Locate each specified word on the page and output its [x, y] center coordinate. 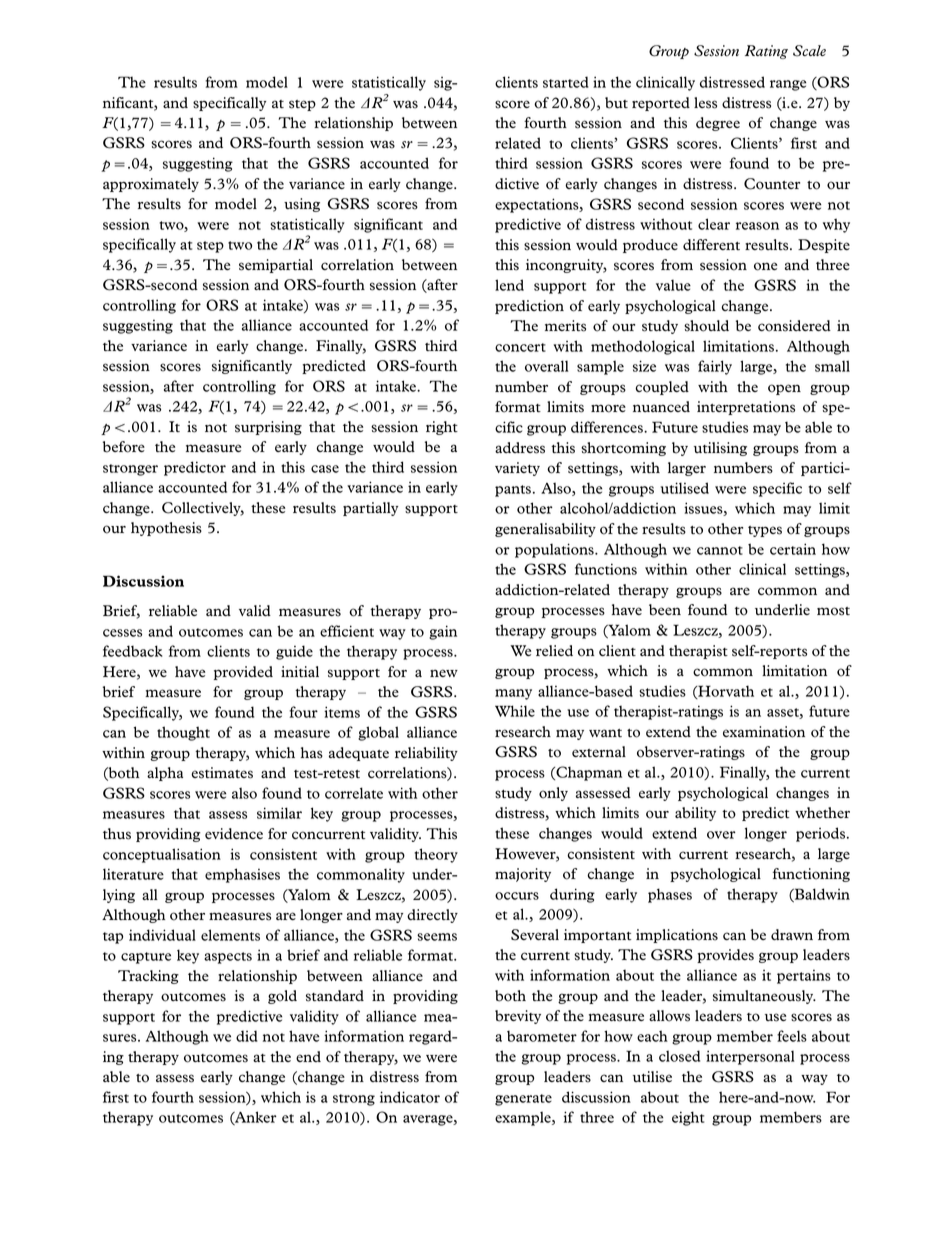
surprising [268, 428]
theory [436, 855]
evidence [234, 833]
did [247, 1036]
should [706, 326]
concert [520, 347]
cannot [720, 550]
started [566, 82]
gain [443, 632]
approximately [151, 185]
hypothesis [166, 529]
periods [822, 834]
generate [523, 1100]
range [788, 85]
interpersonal [750, 1057]
